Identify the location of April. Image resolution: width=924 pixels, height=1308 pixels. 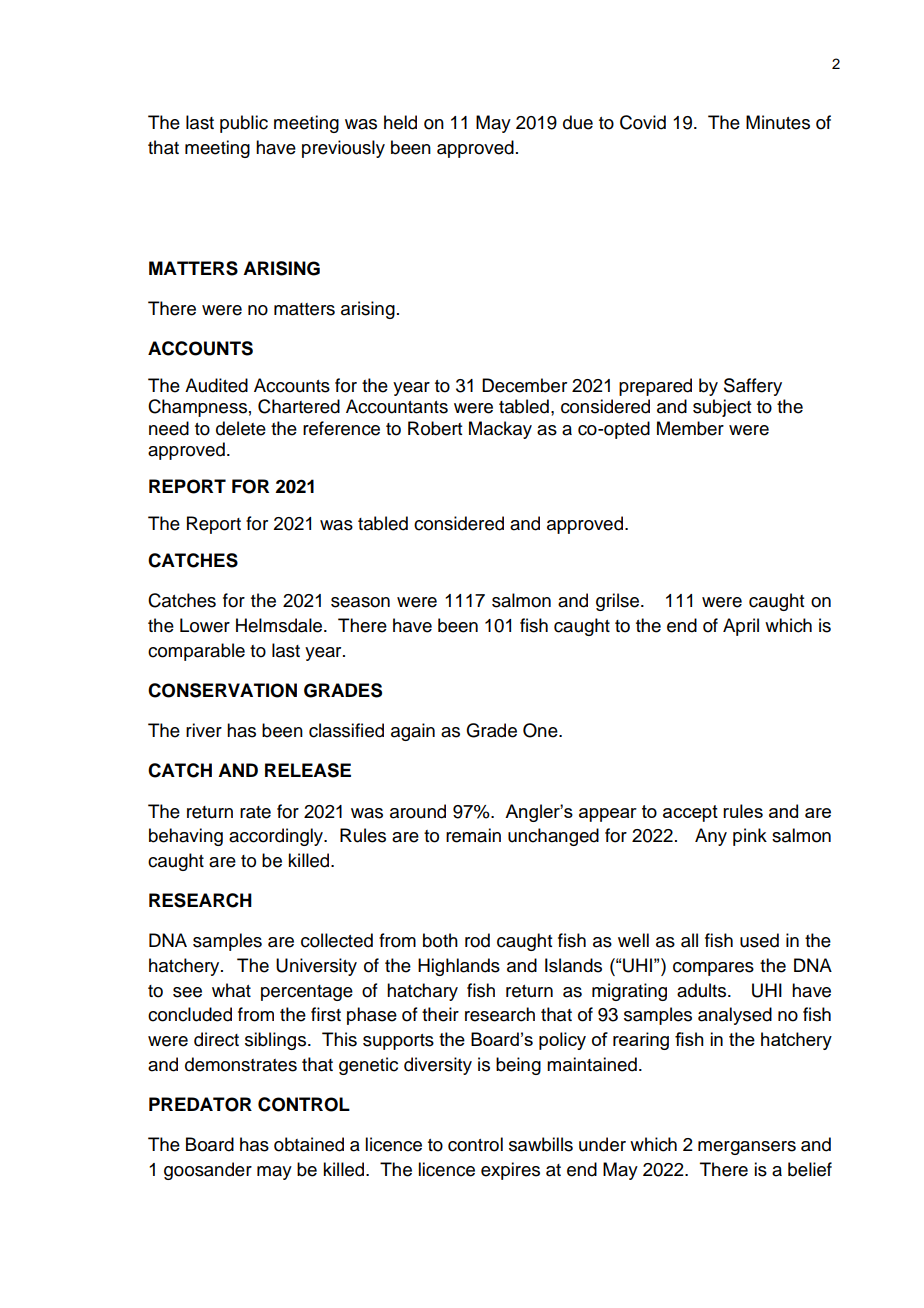
(741, 627).
